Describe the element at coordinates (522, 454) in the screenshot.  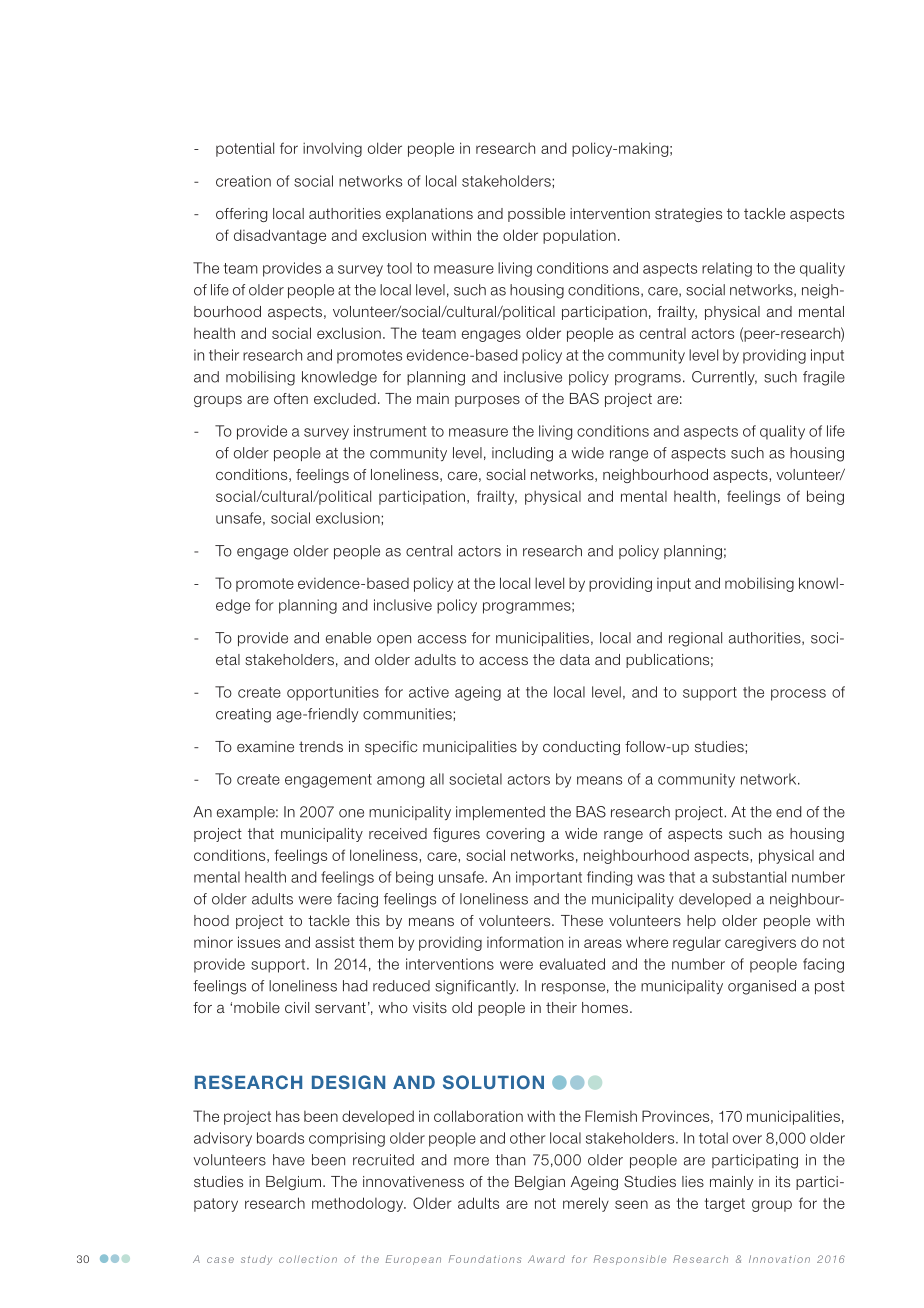
I see `including` at that location.
